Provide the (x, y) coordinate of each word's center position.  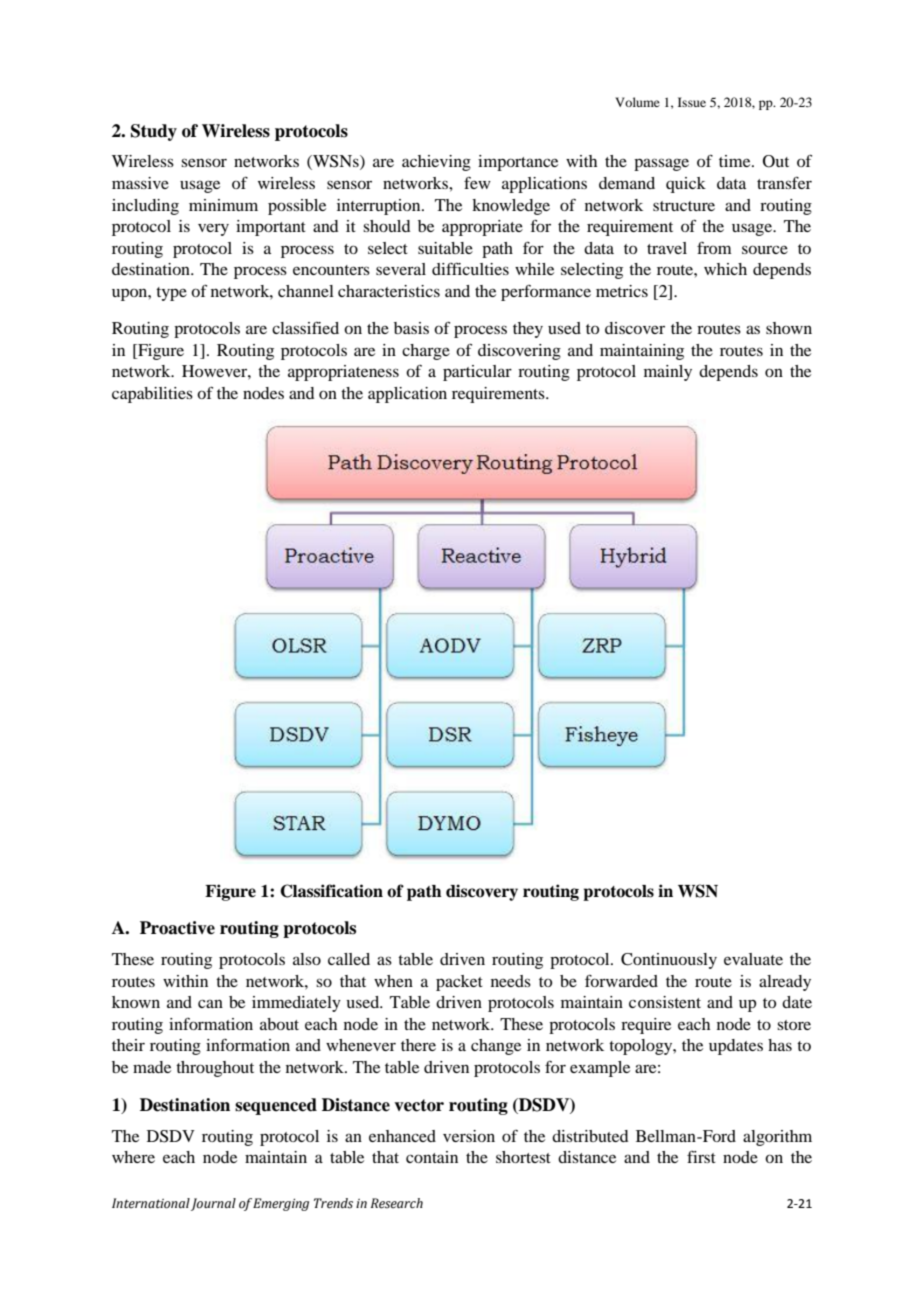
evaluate (753, 959)
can (210, 1003)
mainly (668, 373)
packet (459, 983)
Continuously (669, 961)
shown (789, 328)
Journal (213, 1204)
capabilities (152, 395)
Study (154, 132)
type (171, 294)
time (736, 161)
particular (477, 373)
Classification (331, 891)
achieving (436, 163)
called (349, 959)
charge (426, 352)
